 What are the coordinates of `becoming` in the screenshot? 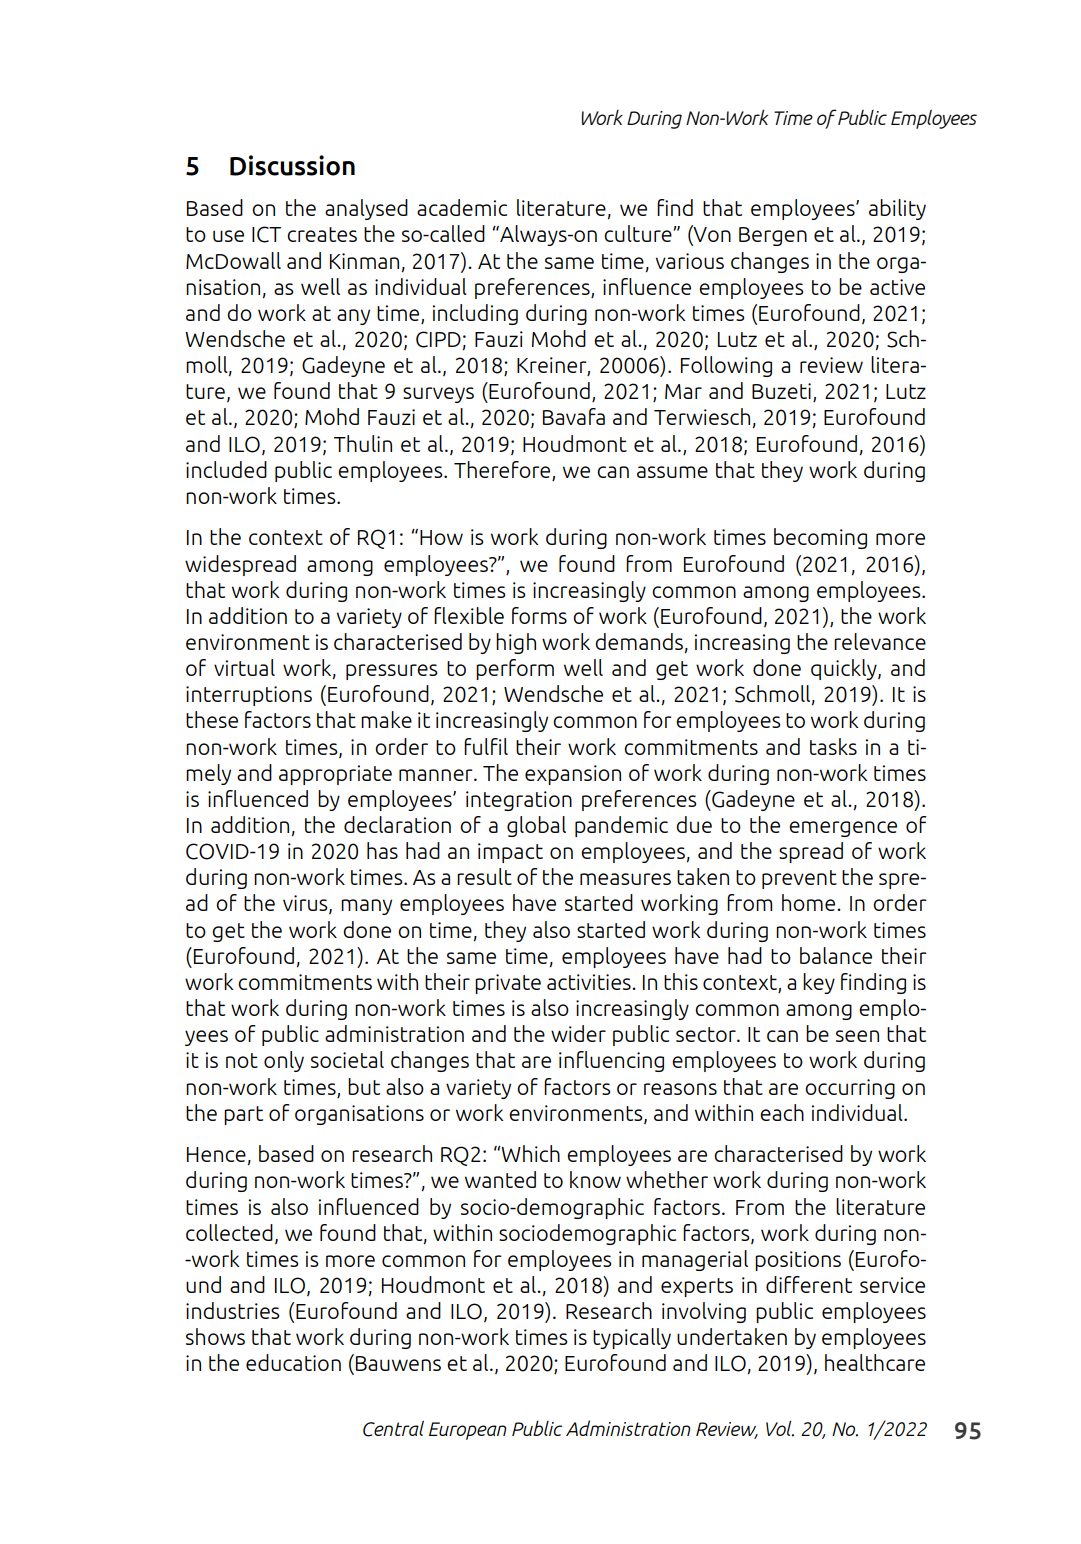 It's located at (820, 538).
